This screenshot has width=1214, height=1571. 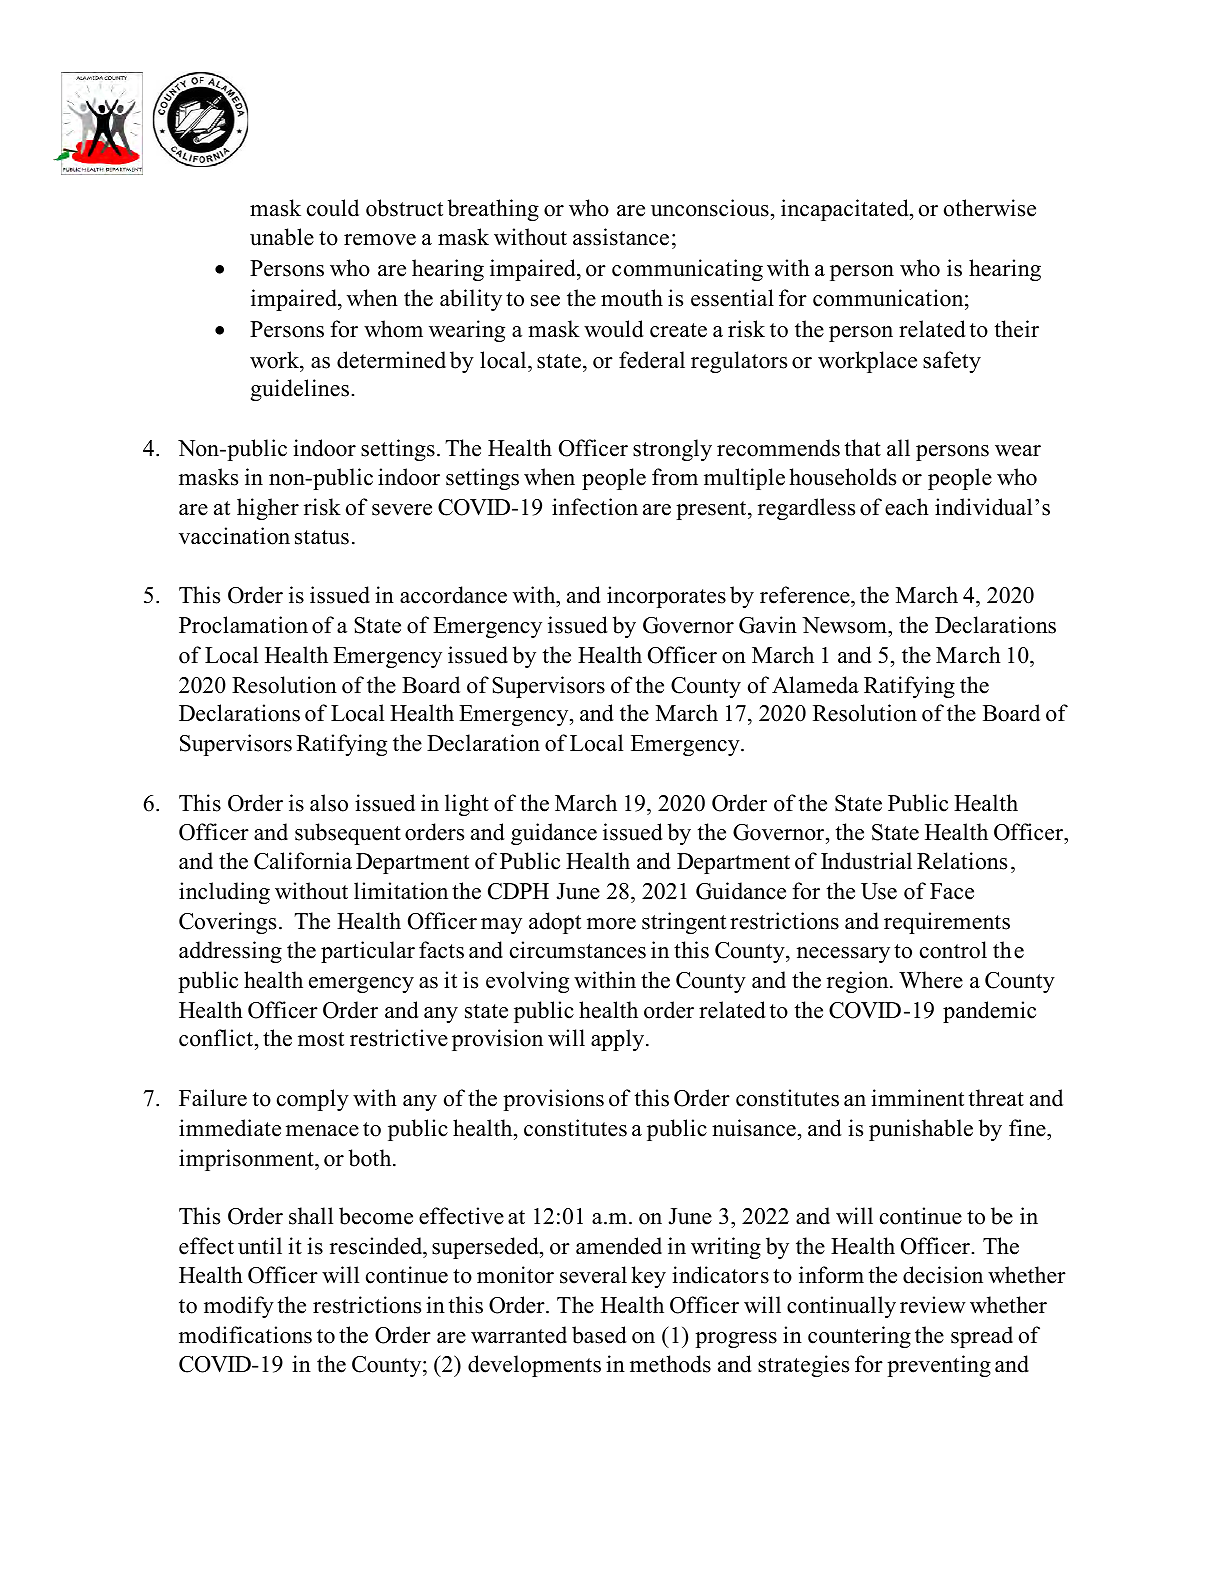 I want to click on light, so click(x=467, y=805).
